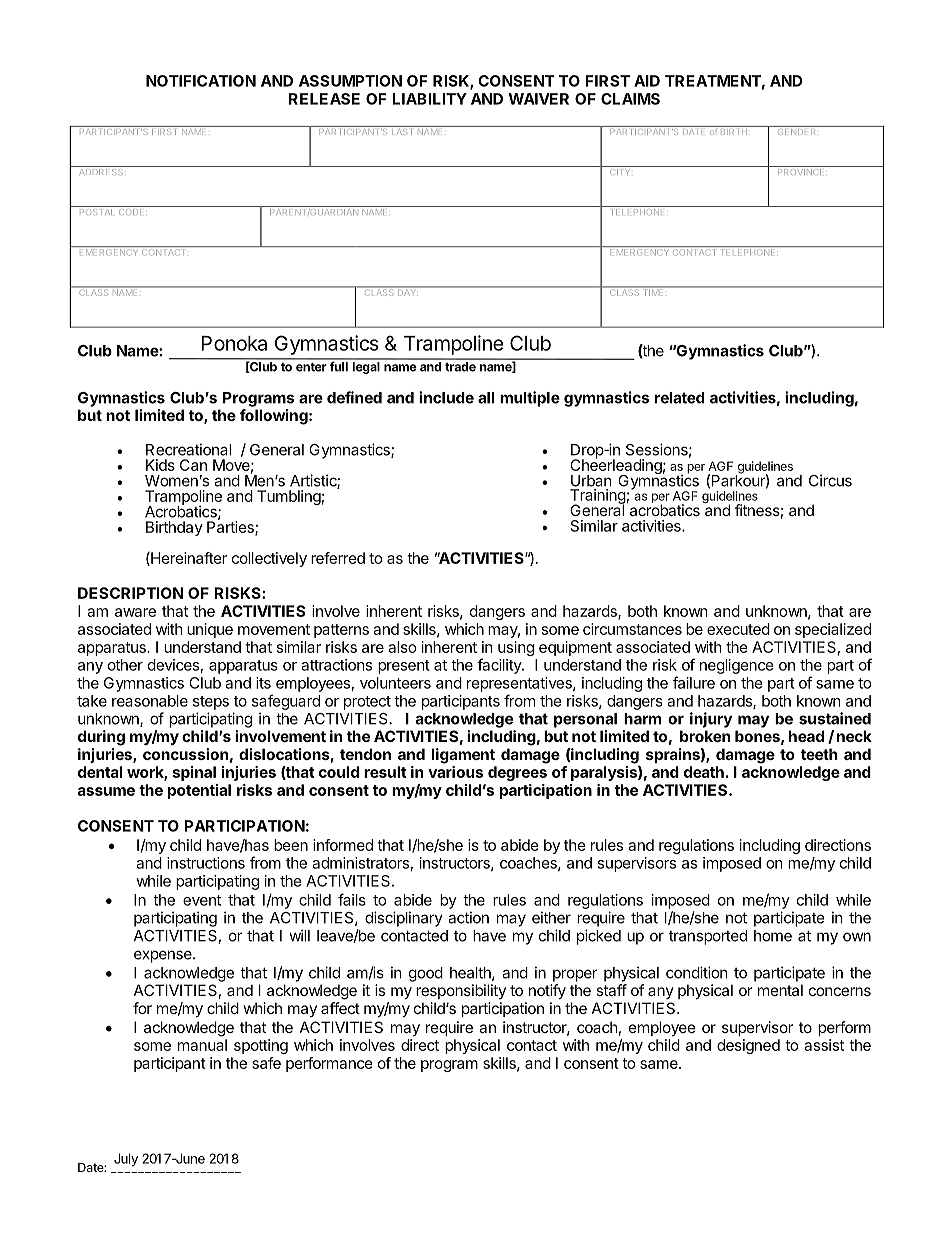 Image resolution: width=952 pixels, height=1233 pixels. Describe the element at coordinates (461, 991) in the screenshot. I see `responsibility` at that location.
